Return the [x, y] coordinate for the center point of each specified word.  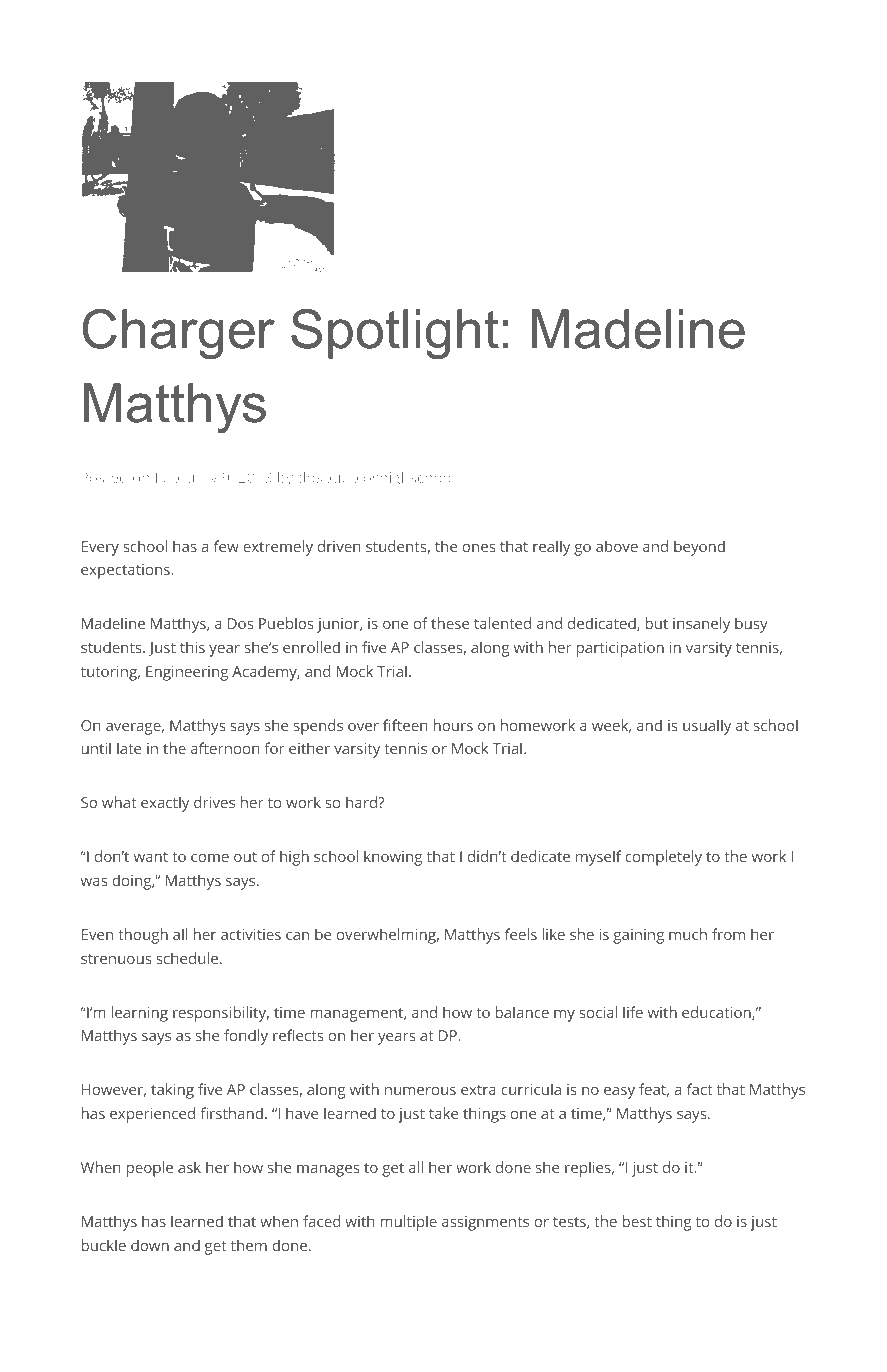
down [150, 1245]
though [143, 936]
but [657, 623]
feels [521, 934]
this [192, 647]
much [688, 934]
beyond [699, 548]
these [450, 623]
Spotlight [395, 334]
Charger [178, 334]
